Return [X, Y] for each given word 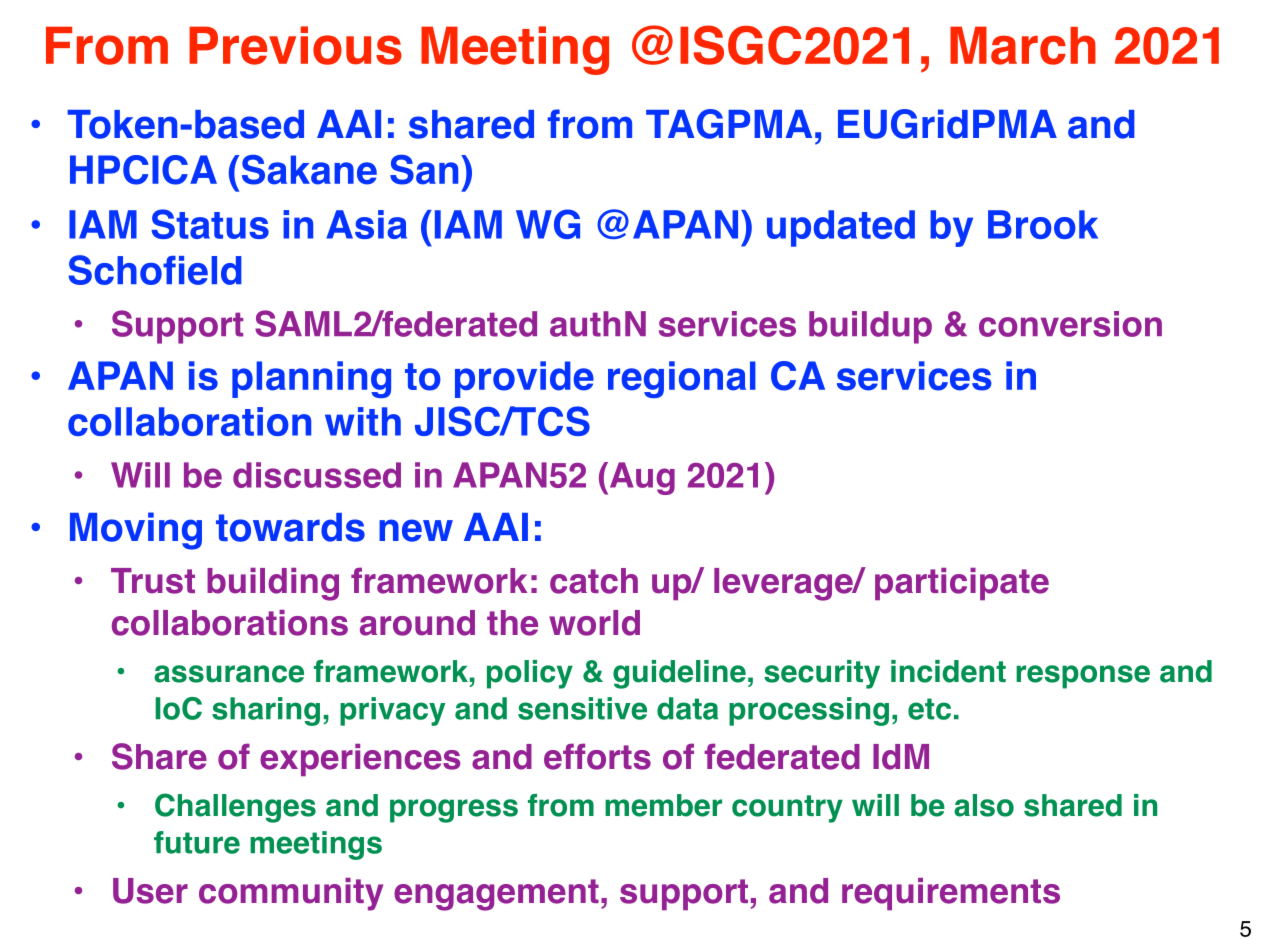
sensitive [582, 708]
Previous [295, 45]
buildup [870, 327]
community [291, 894]
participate [962, 584]
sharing [266, 711]
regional [682, 379]
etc [929, 709]
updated [841, 228]
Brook [1043, 224]
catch [594, 581]
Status [210, 224]
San [424, 170]
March [1023, 45]
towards [290, 527]
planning [311, 379]
